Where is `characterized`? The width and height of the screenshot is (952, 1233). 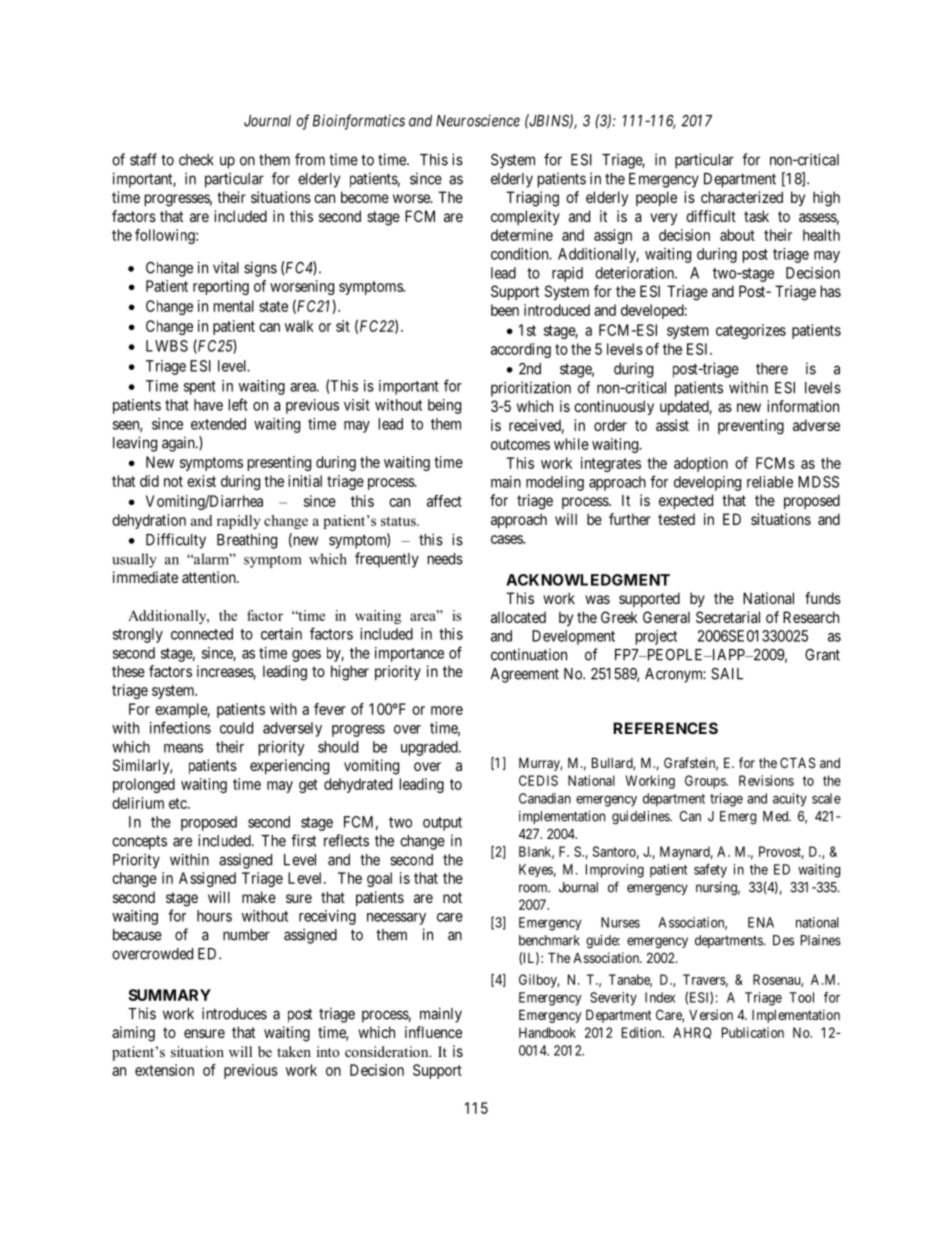
characterized is located at coordinates (742, 197).
